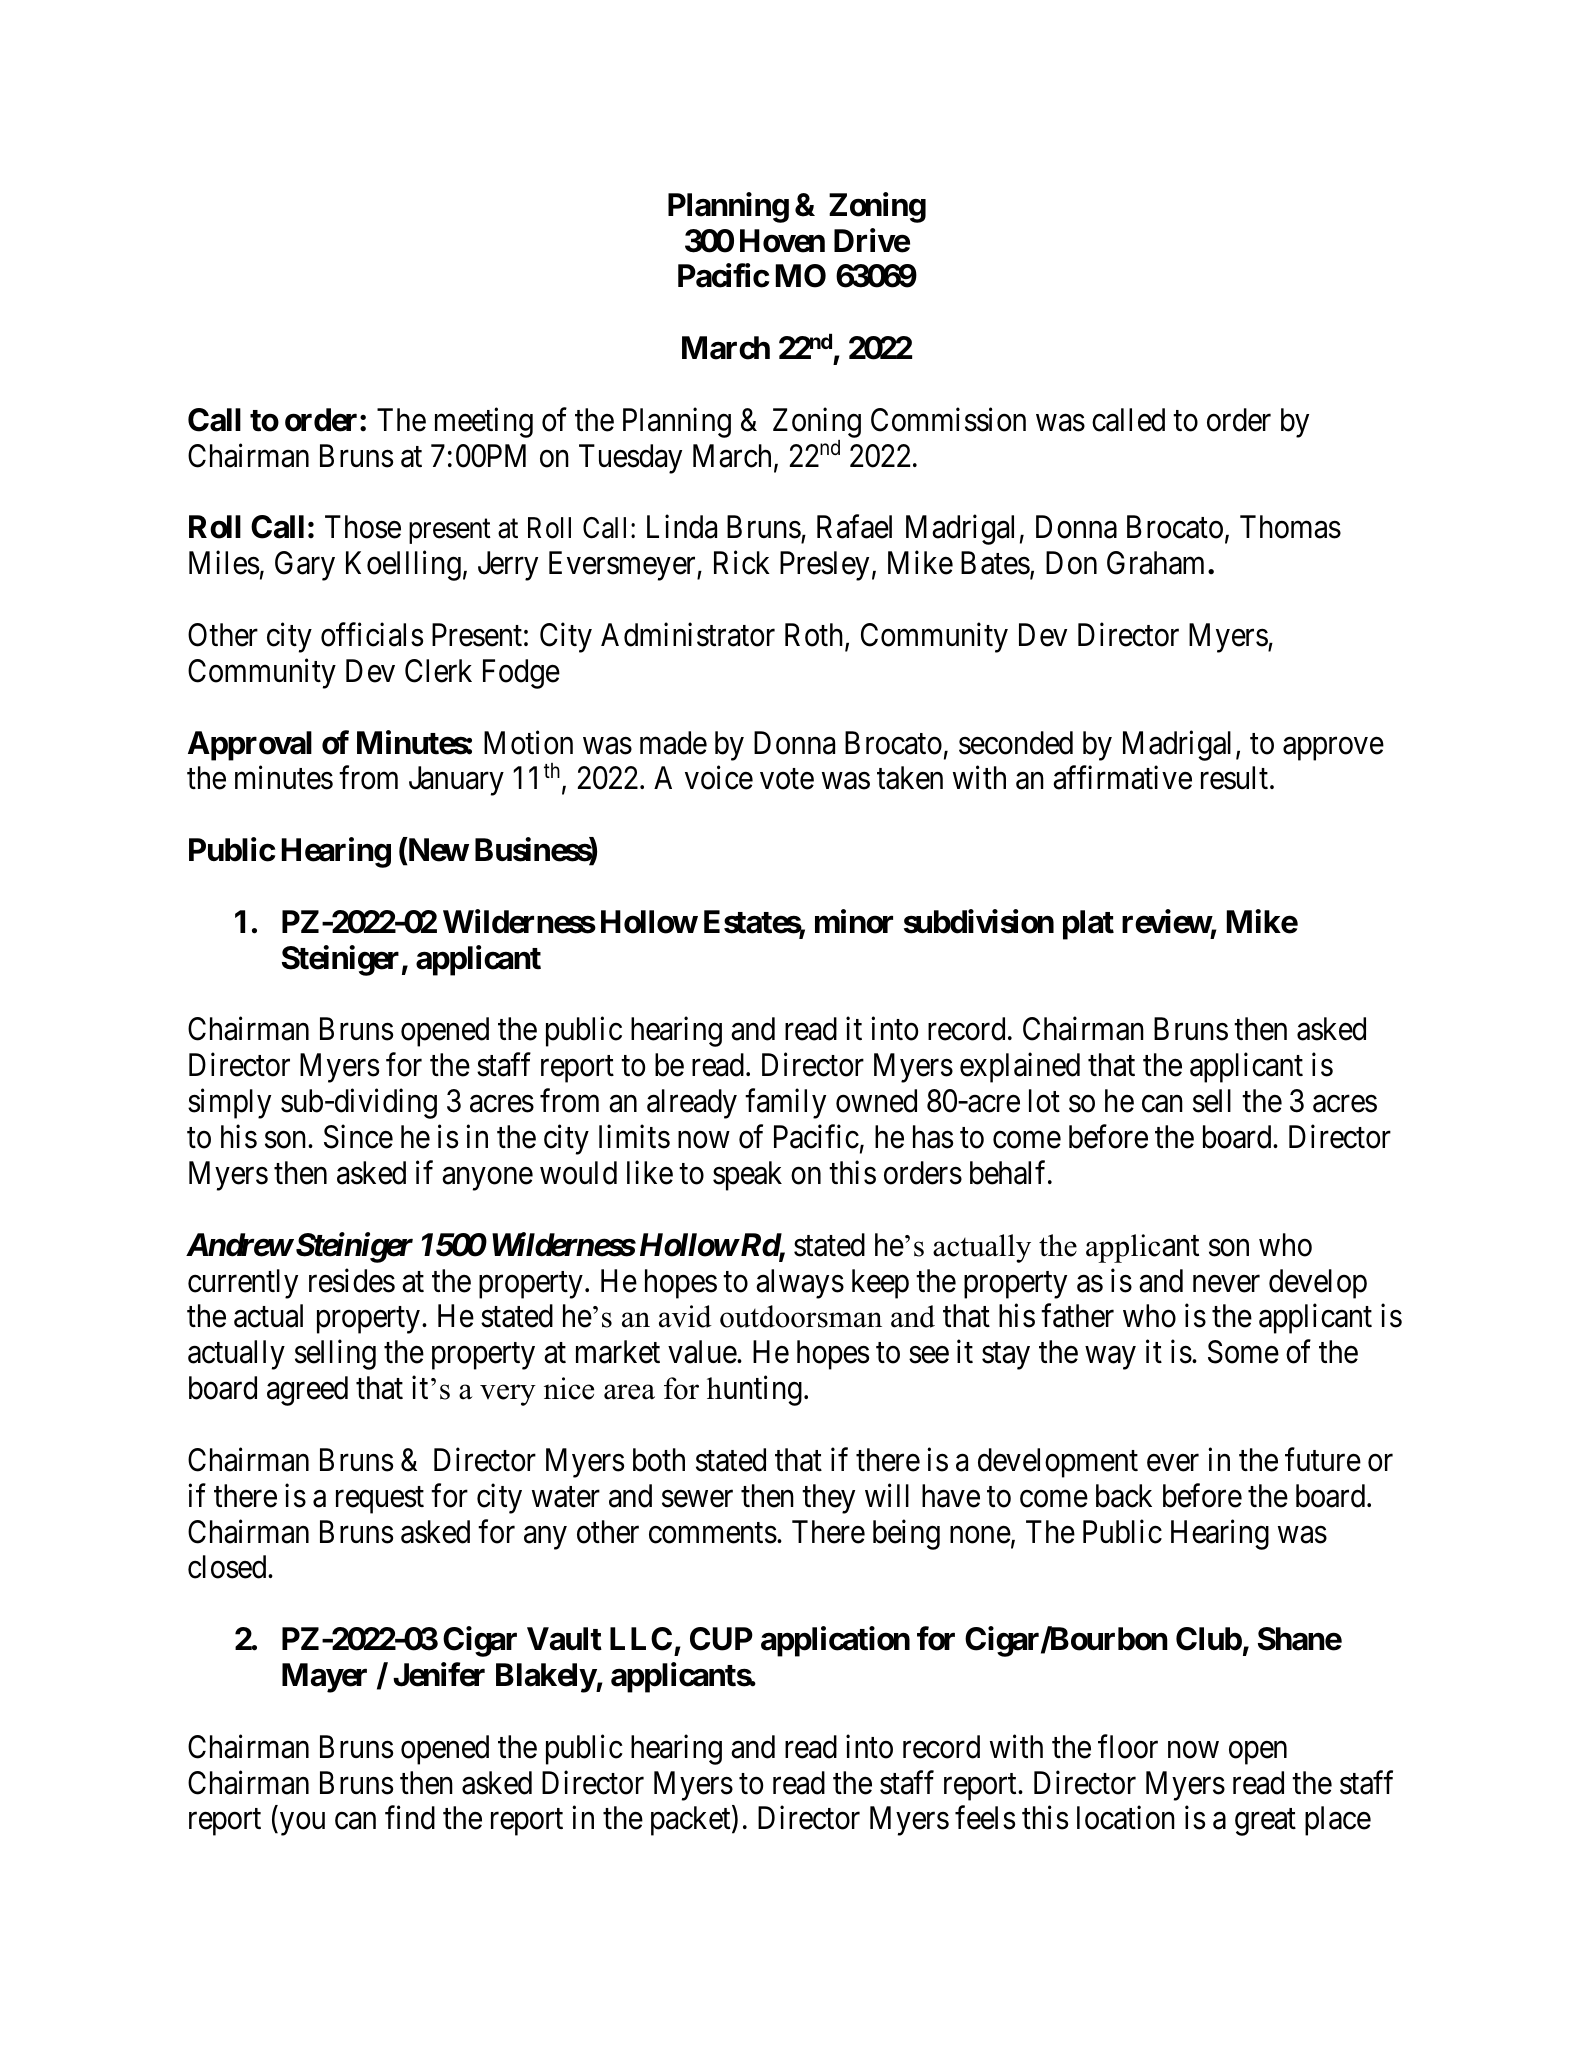 This screenshot has width=1590, height=2058. Describe the element at coordinates (307, 1391) in the screenshot. I see `agreed` at that location.
